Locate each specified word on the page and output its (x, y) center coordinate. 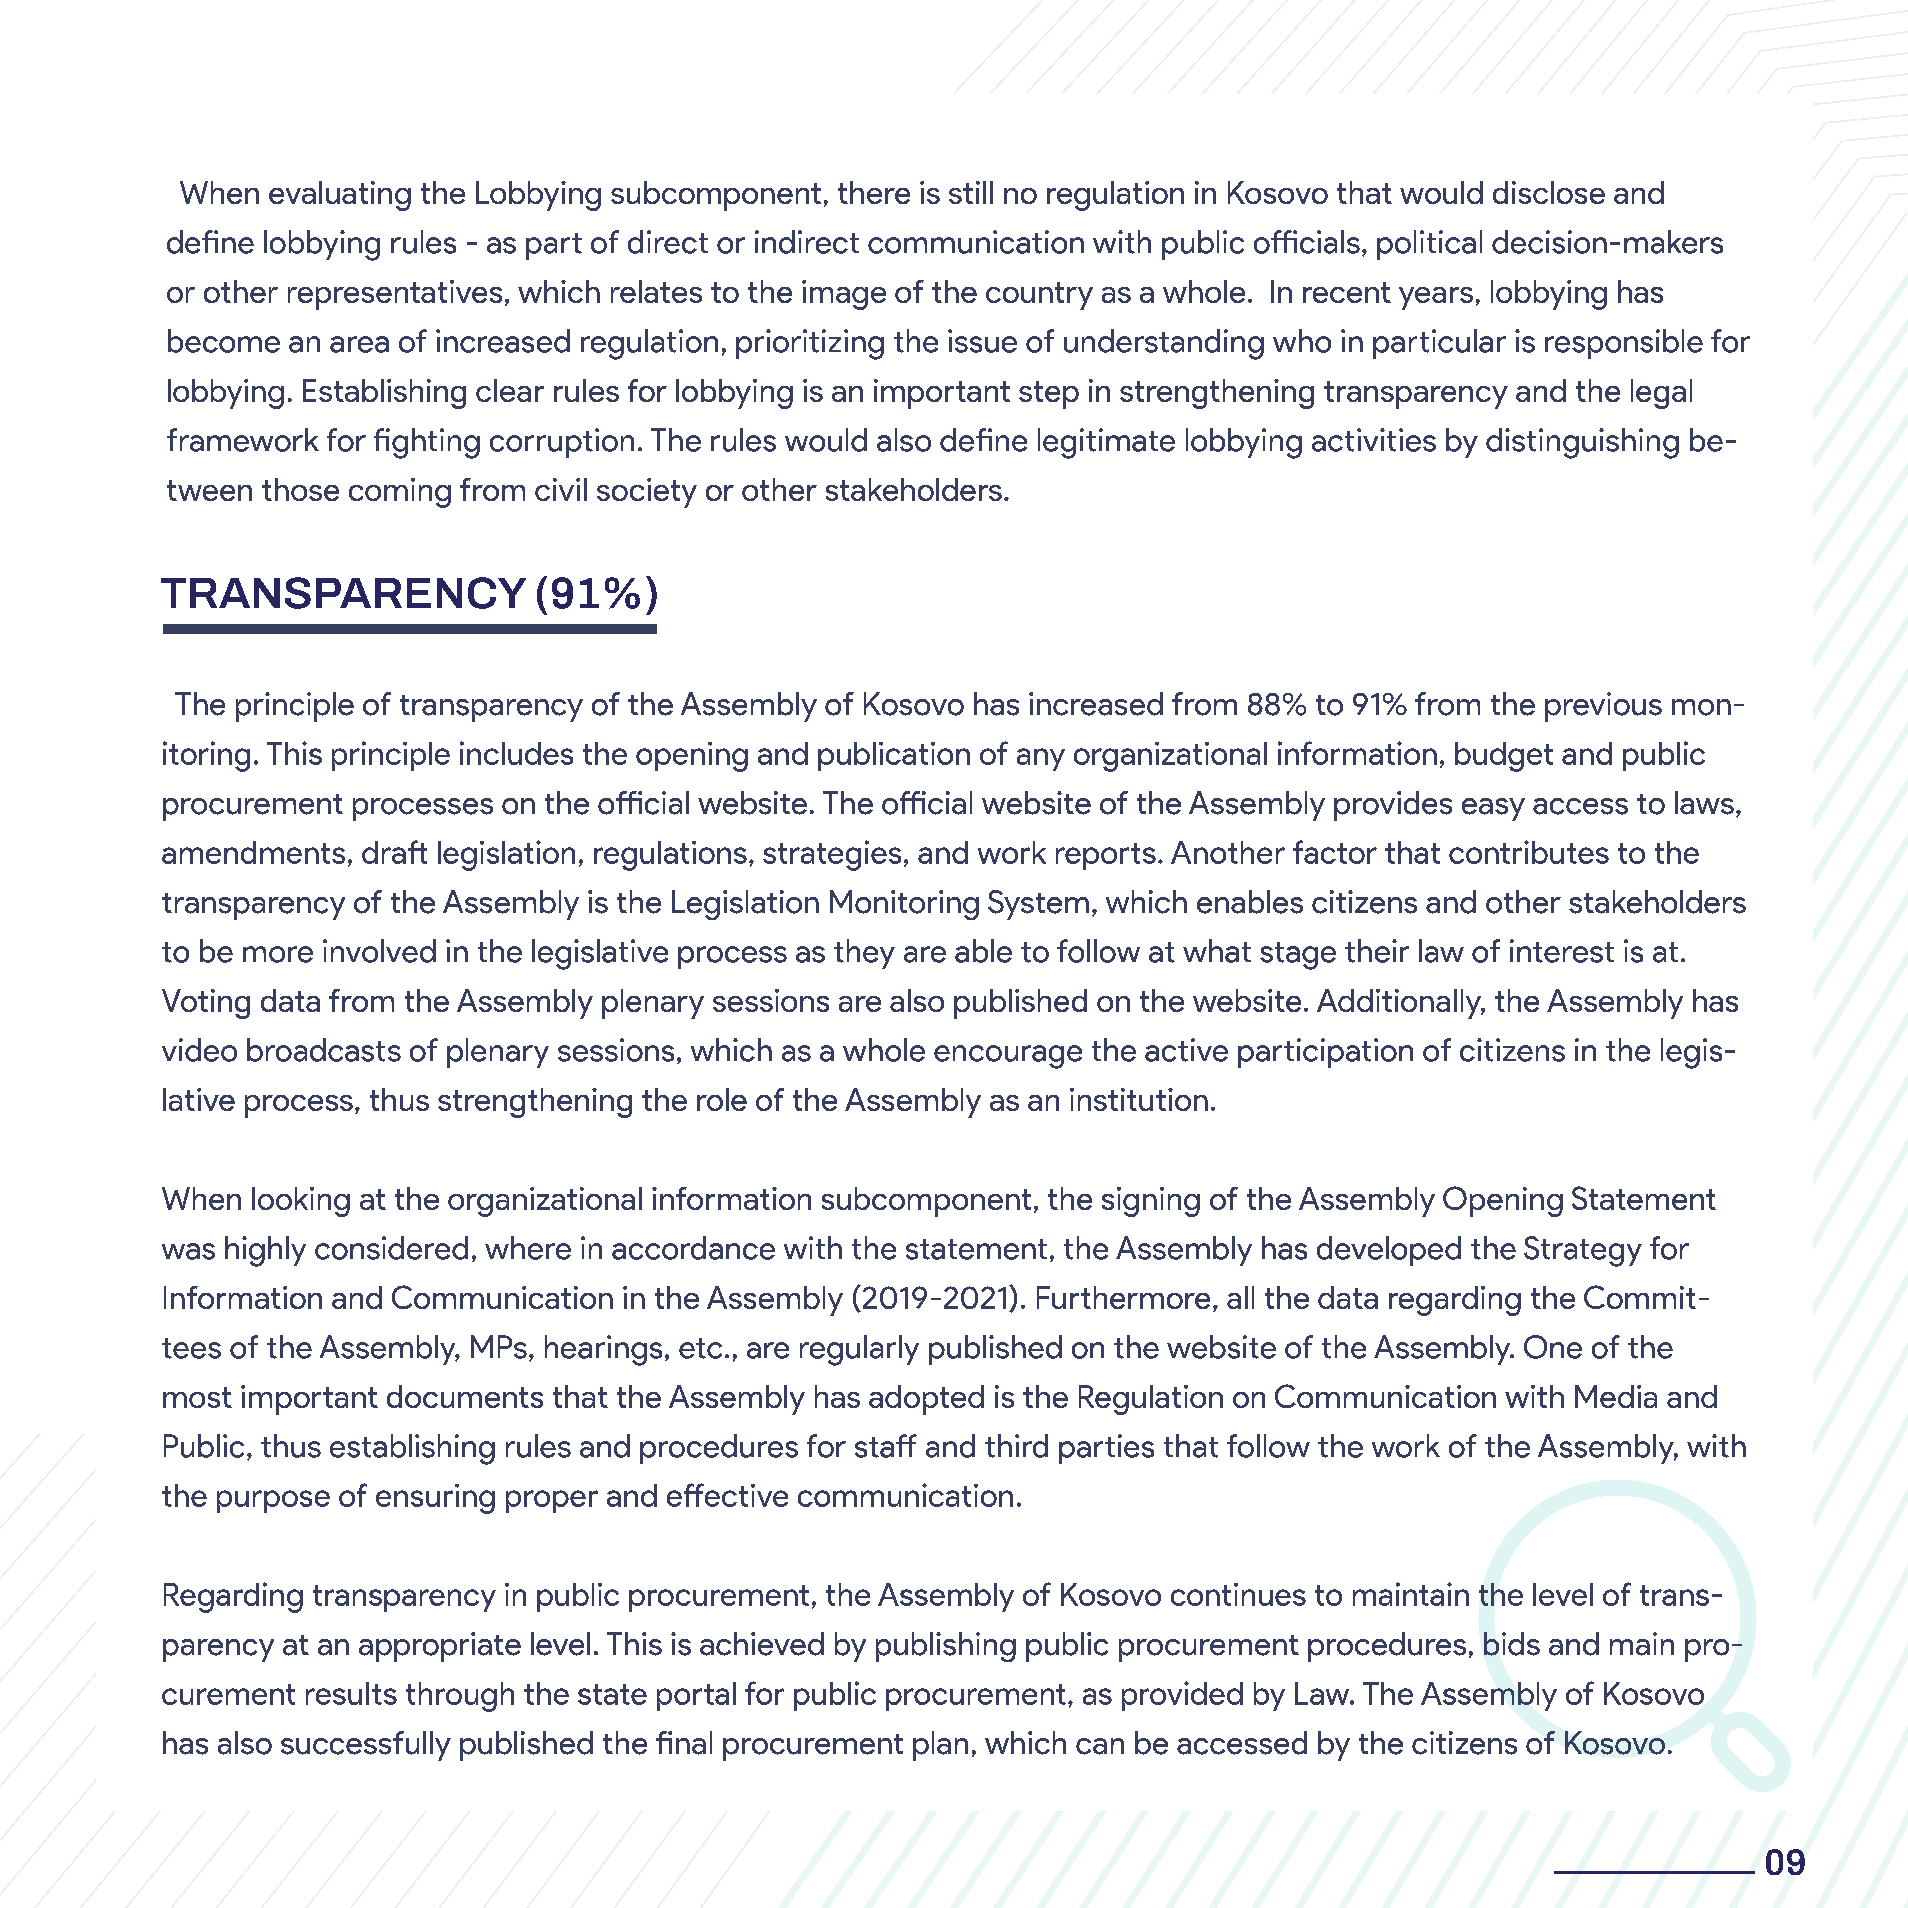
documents (465, 1396)
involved (379, 951)
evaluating (340, 196)
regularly (859, 1350)
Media (1616, 1396)
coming (400, 493)
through (460, 1697)
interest (1562, 951)
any (1041, 759)
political (1429, 245)
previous (1603, 707)
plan (940, 1746)
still (971, 192)
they (864, 954)
